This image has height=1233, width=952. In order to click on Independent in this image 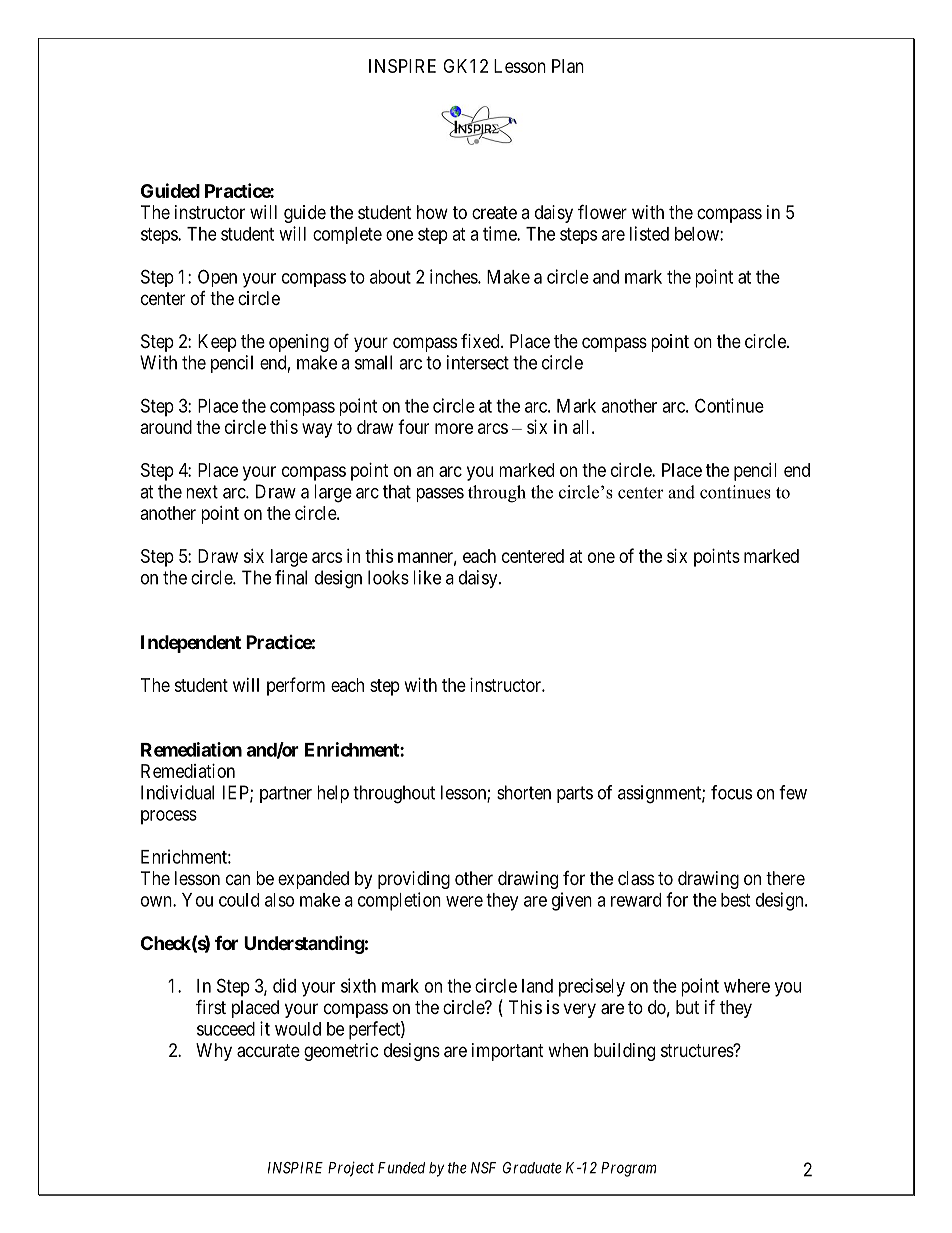, I will do `click(191, 644)`.
